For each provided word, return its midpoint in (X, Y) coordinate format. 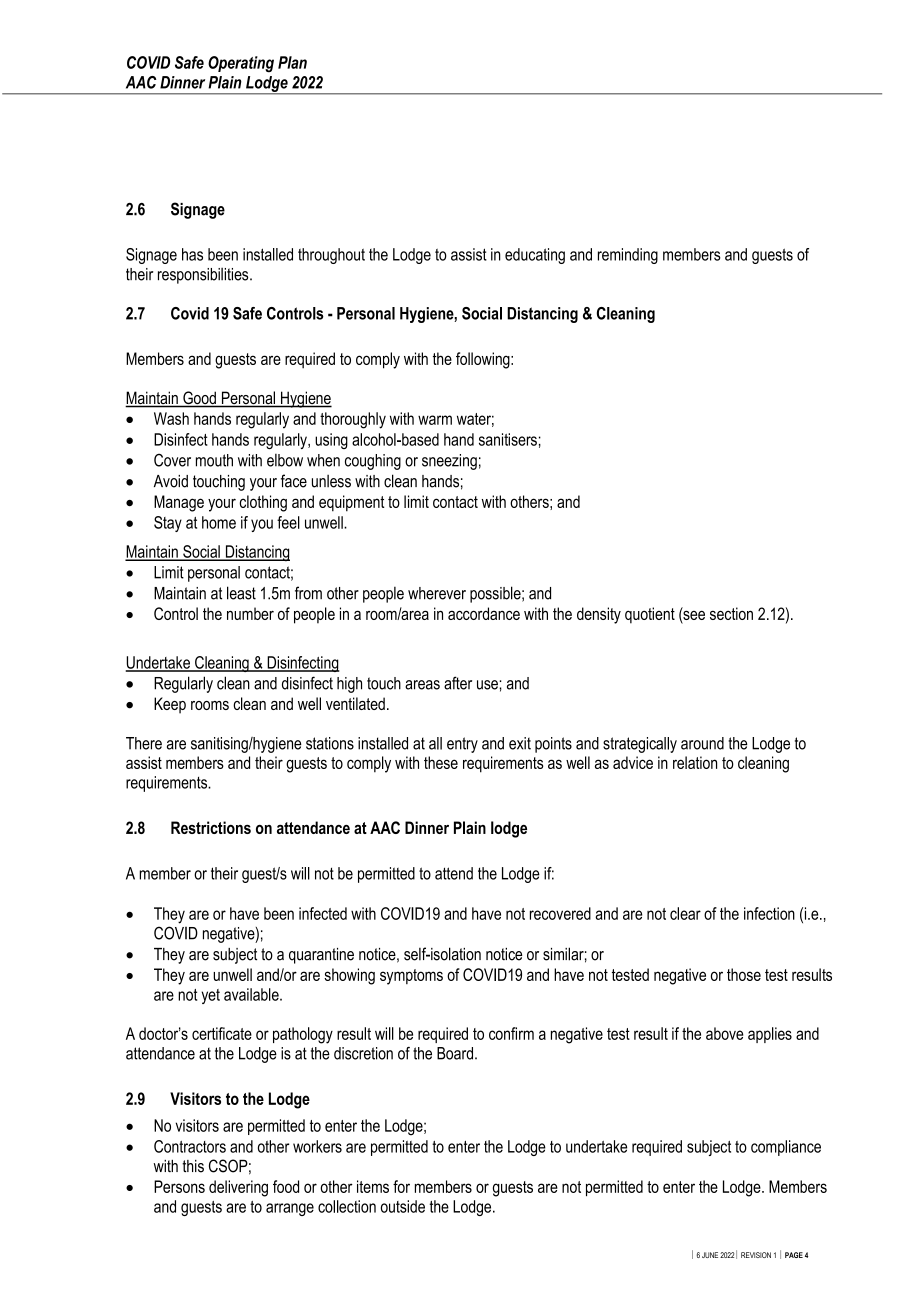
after (458, 683)
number (250, 613)
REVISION (756, 1255)
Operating (241, 64)
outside (403, 1206)
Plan (292, 62)
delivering (238, 1188)
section (731, 613)
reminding (628, 256)
